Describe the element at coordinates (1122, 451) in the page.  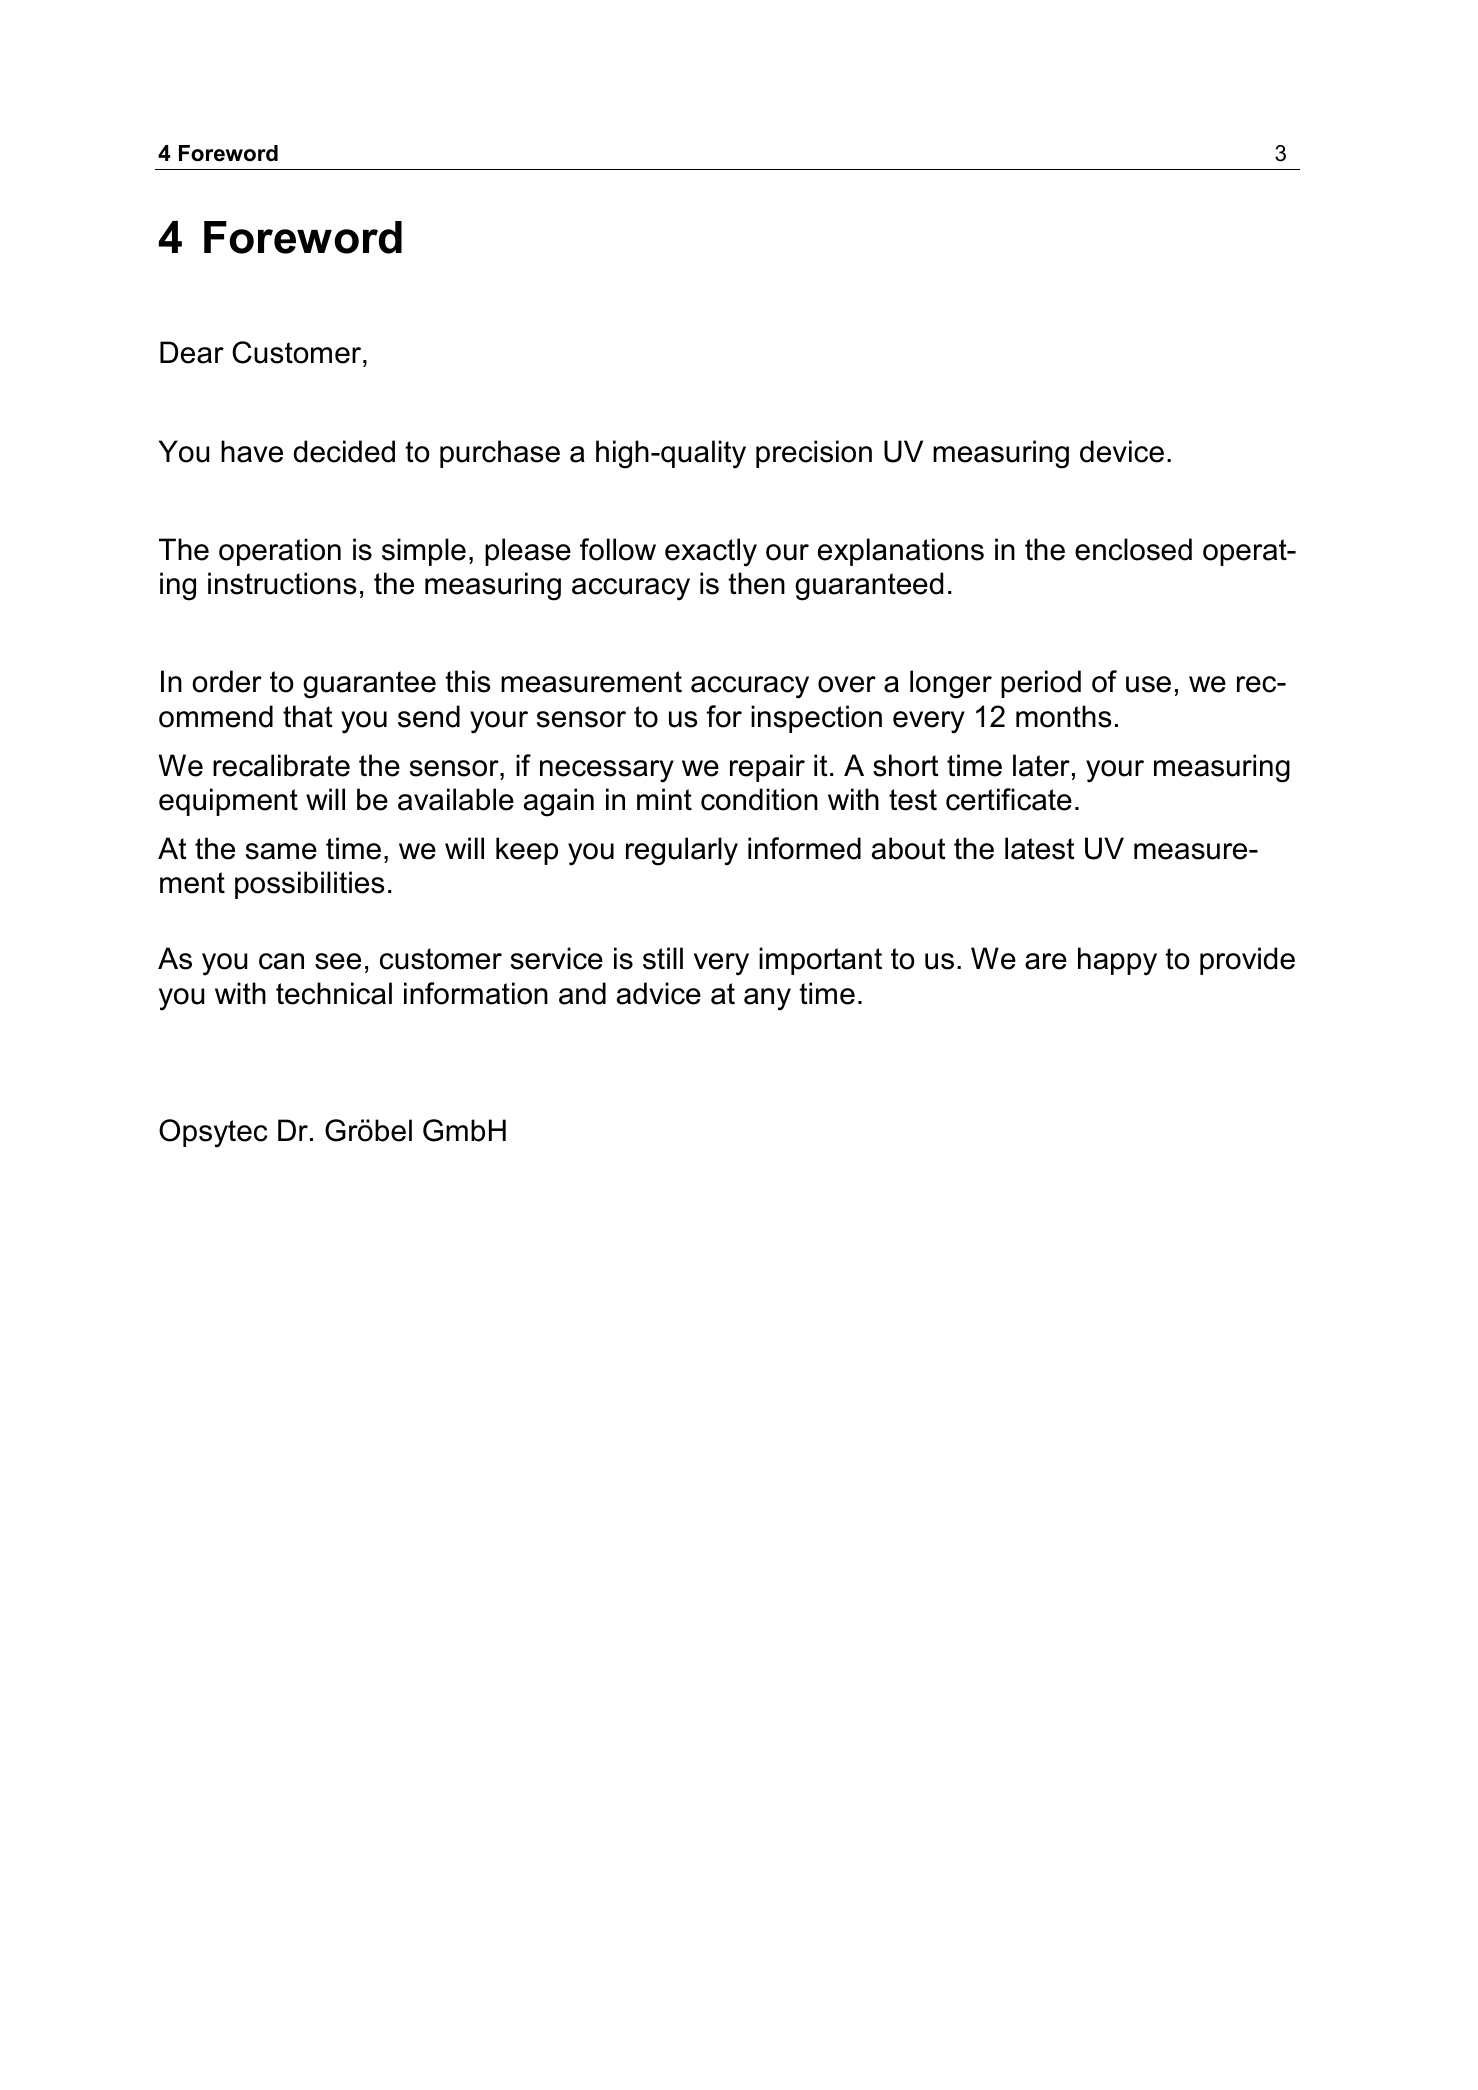
I see `device` at that location.
